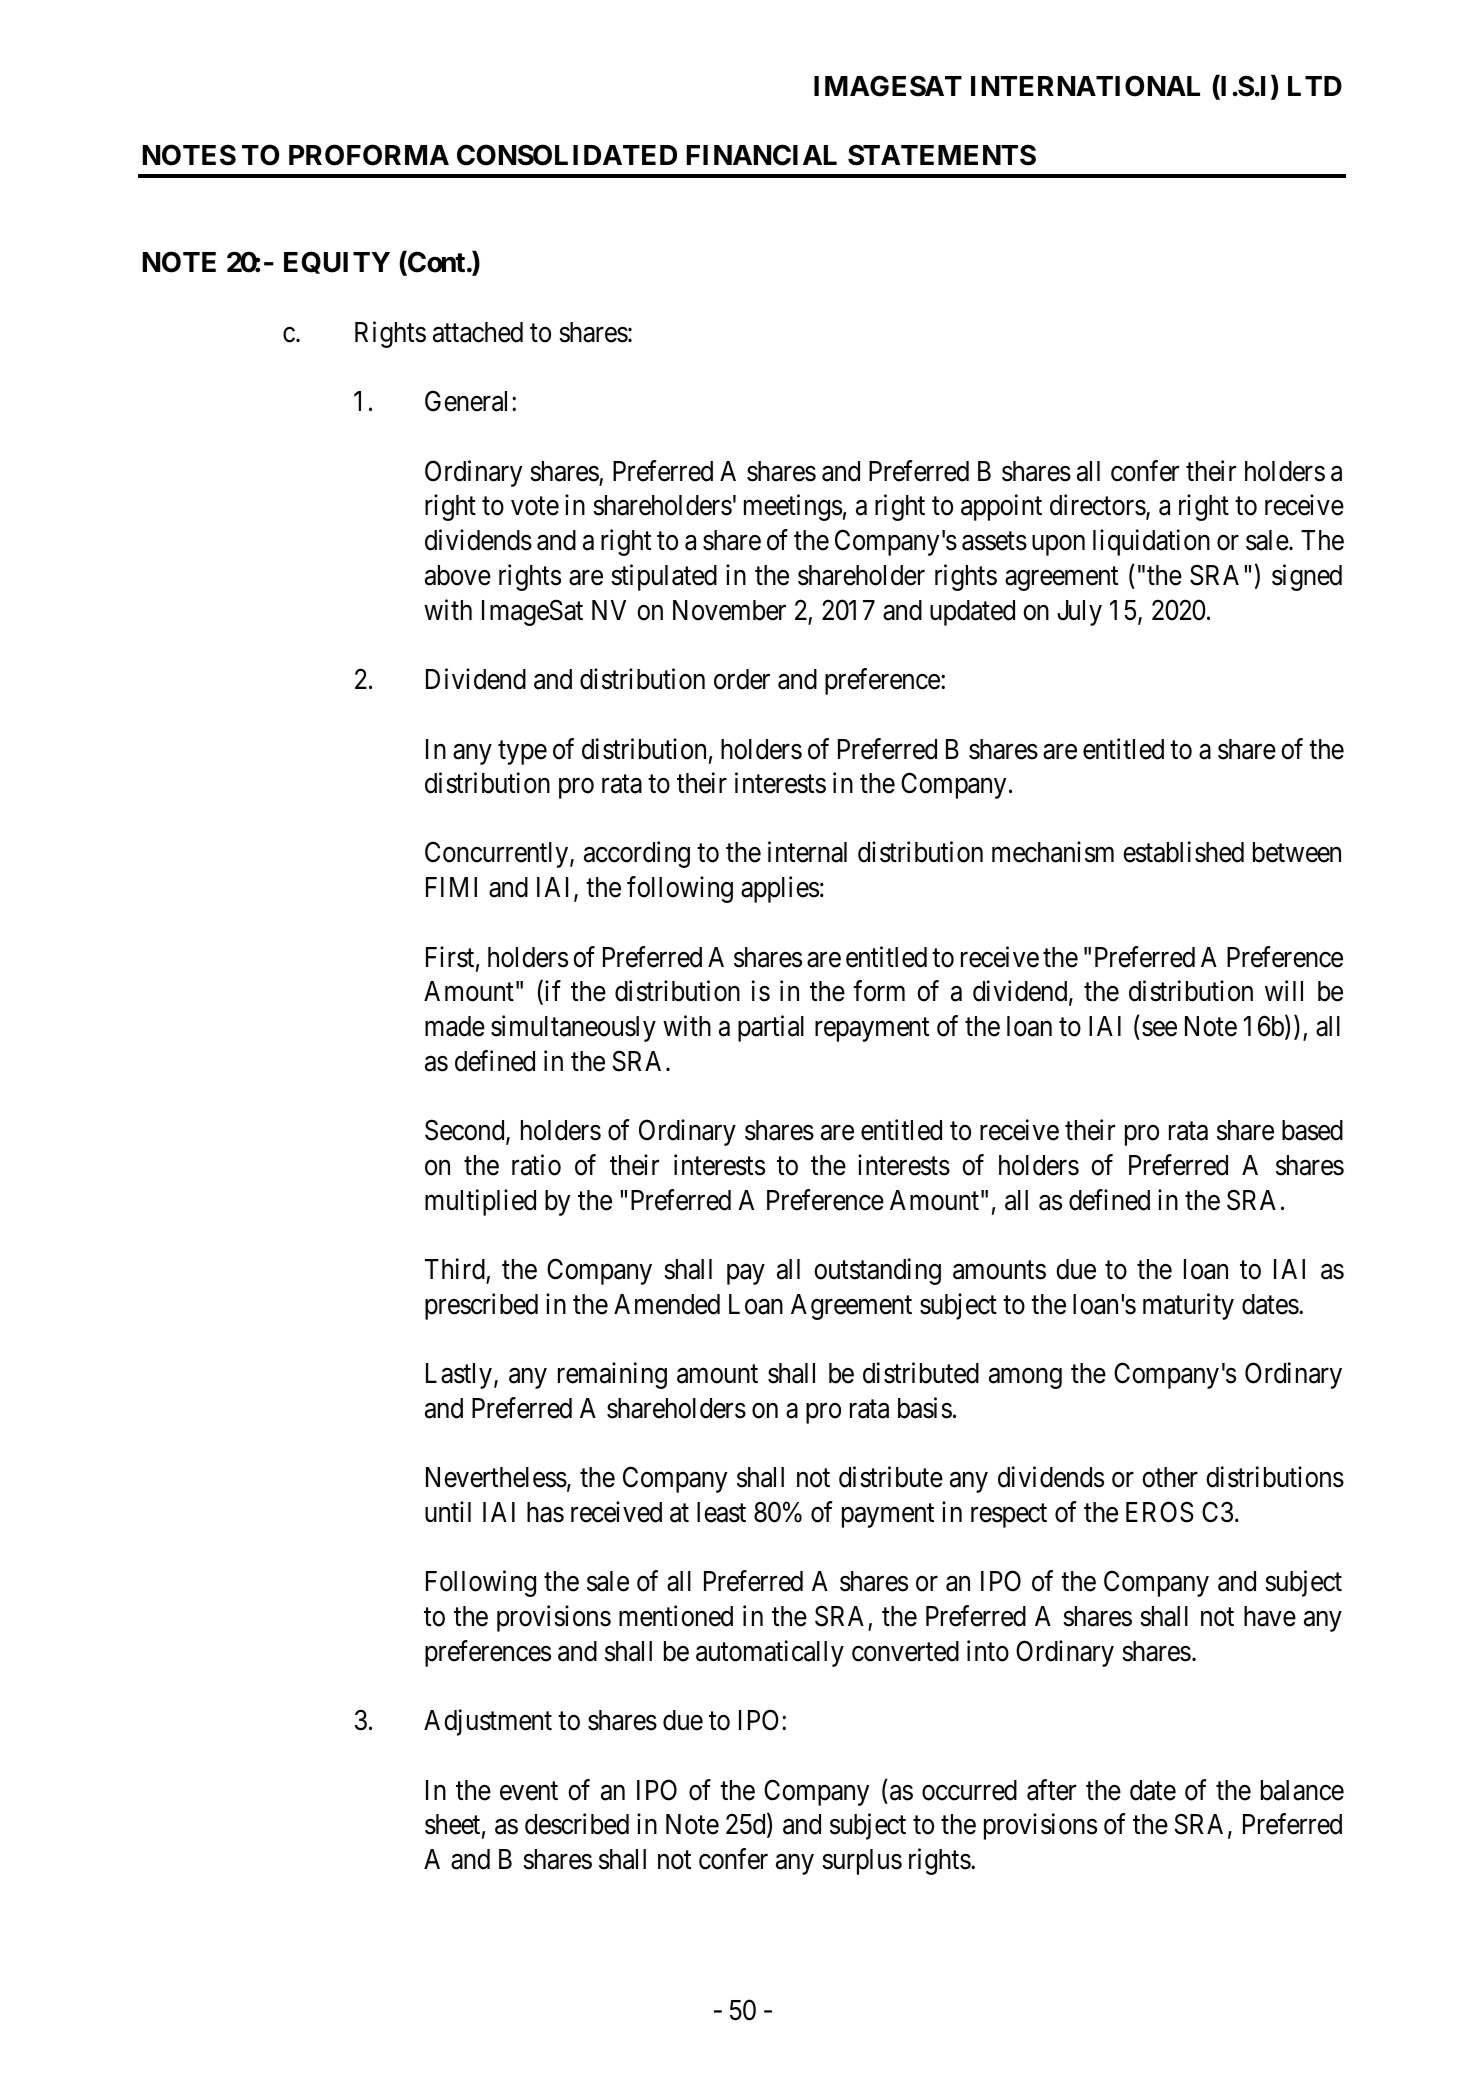 Image resolution: width=1484 pixels, height=2100 pixels. What do you see at coordinates (1315, 86) in the screenshot?
I see `LTD` at bounding box center [1315, 86].
